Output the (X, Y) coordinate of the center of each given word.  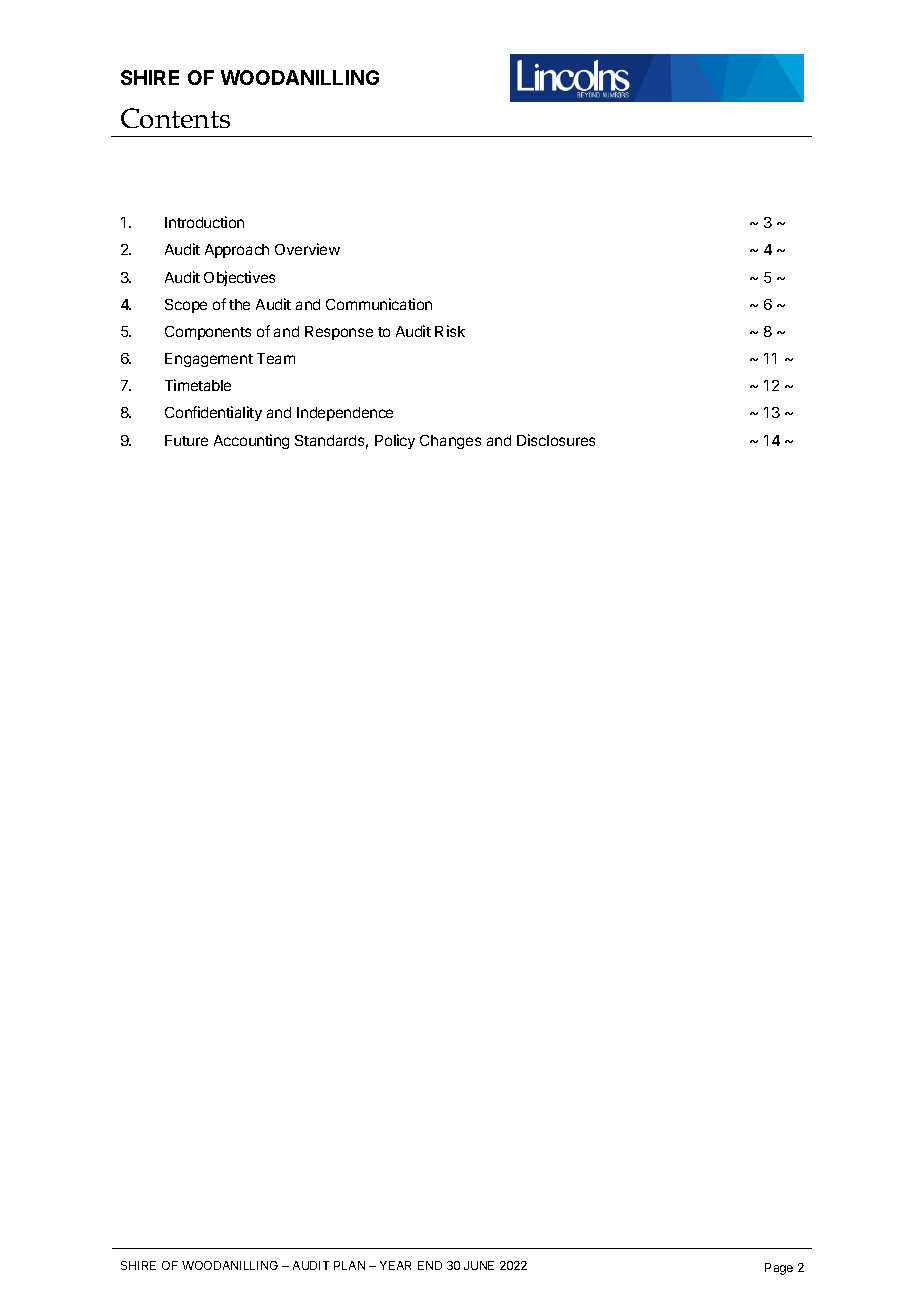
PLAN (349, 1265)
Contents (175, 118)
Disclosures (556, 440)
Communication (379, 304)
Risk (450, 331)
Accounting (251, 441)
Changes (450, 442)
